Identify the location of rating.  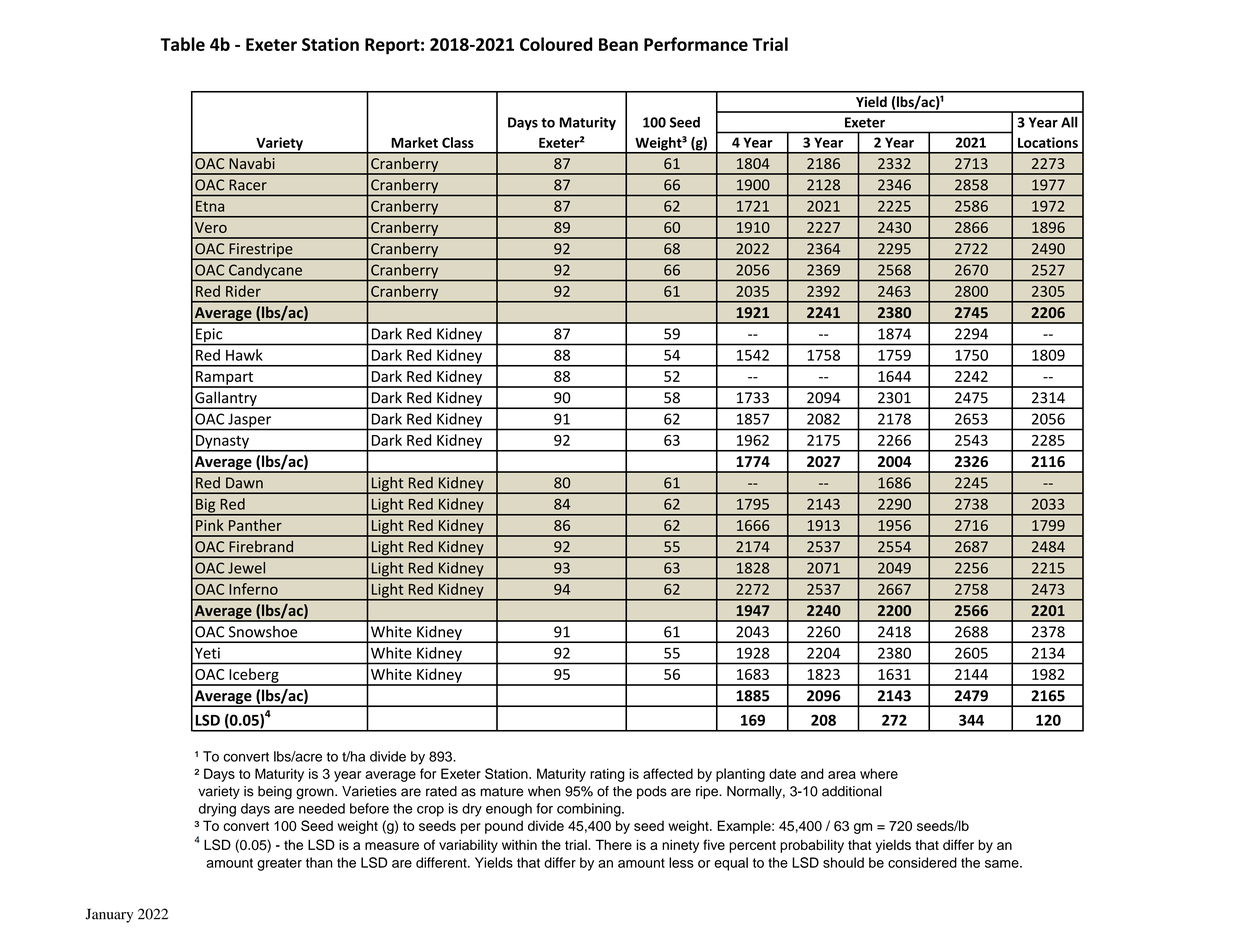
(607, 775).
